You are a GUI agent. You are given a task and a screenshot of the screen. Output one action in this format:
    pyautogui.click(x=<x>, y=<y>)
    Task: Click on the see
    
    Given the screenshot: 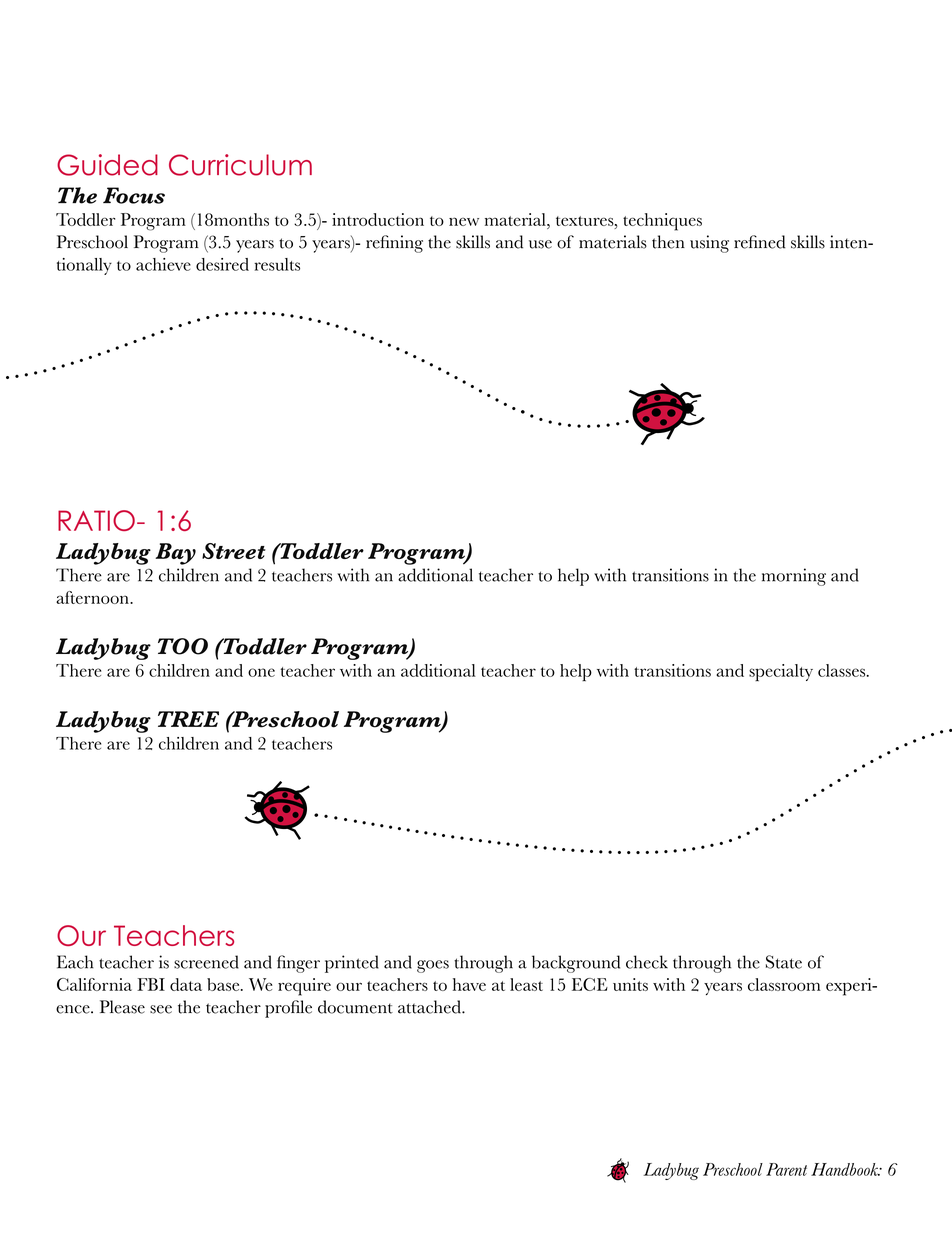 What is the action you would take?
    pyautogui.click(x=161, y=1009)
